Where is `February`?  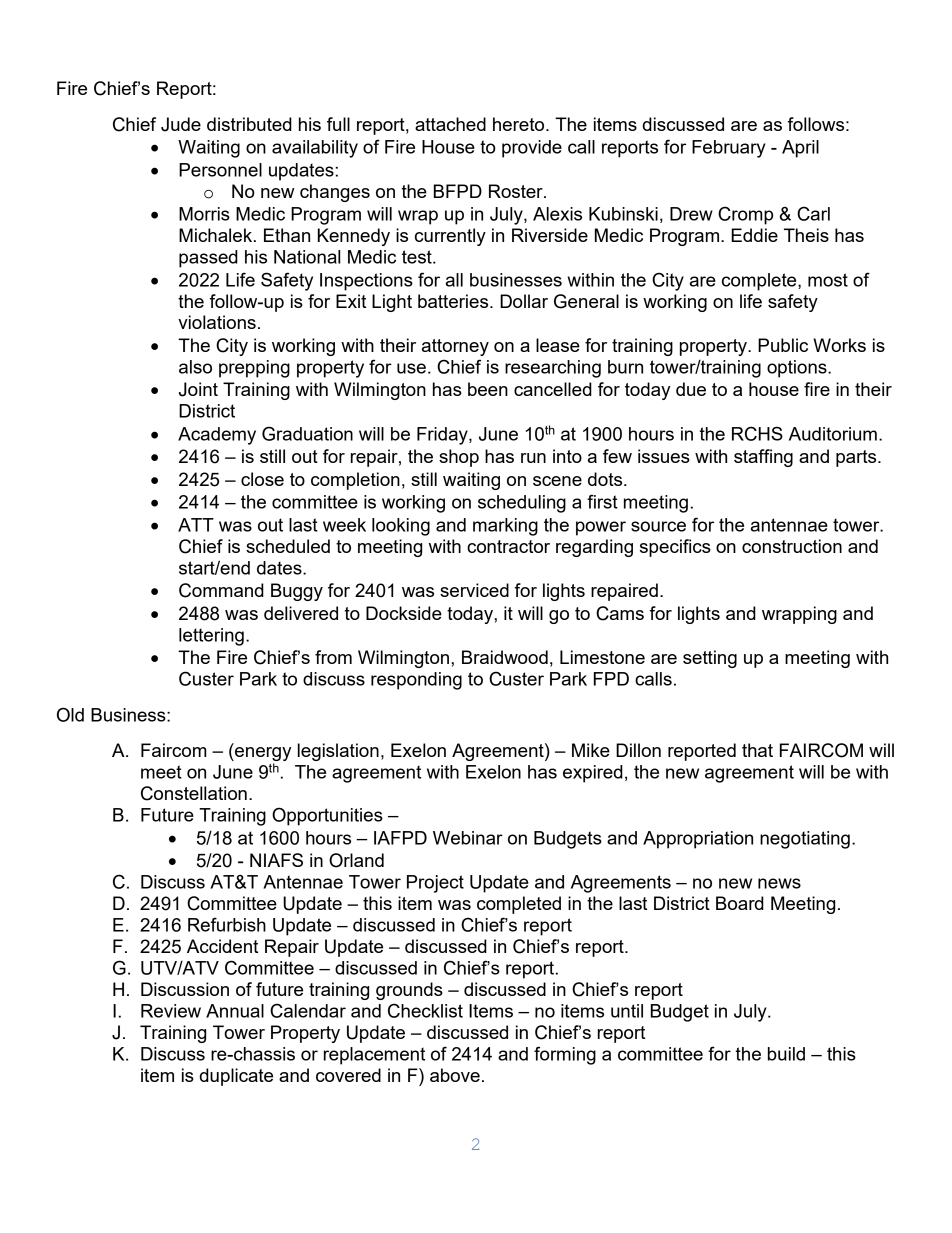
February is located at coordinates (729, 149).
